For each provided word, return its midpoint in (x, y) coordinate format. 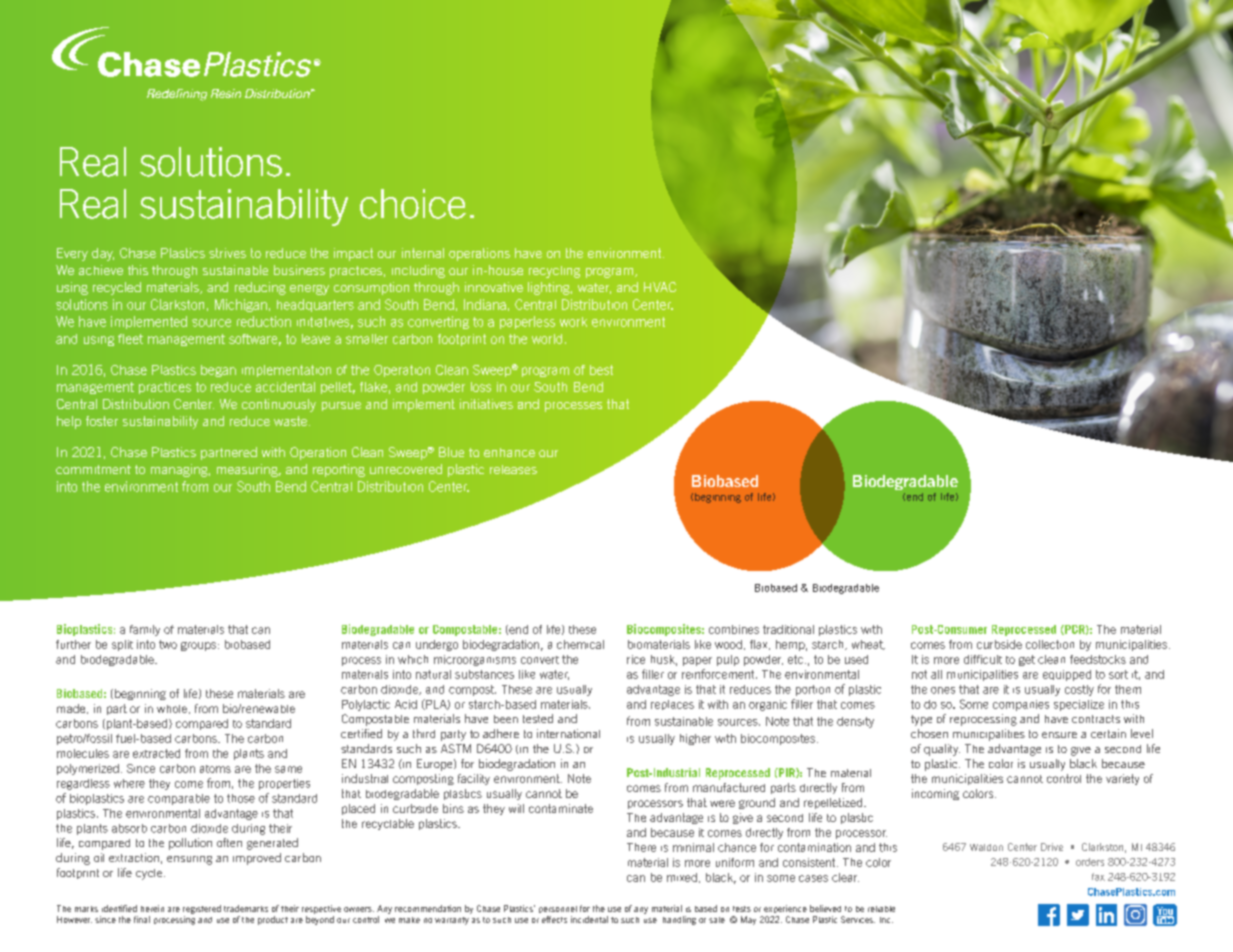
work (573, 322)
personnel (558, 909)
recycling (554, 272)
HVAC (660, 287)
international (568, 733)
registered (202, 909)
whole (173, 709)
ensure (1059, 735)
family (145, 630)
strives (227, 253)
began (218, 371)
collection (1050, 644)
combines (734, 629)
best (601, 370)
